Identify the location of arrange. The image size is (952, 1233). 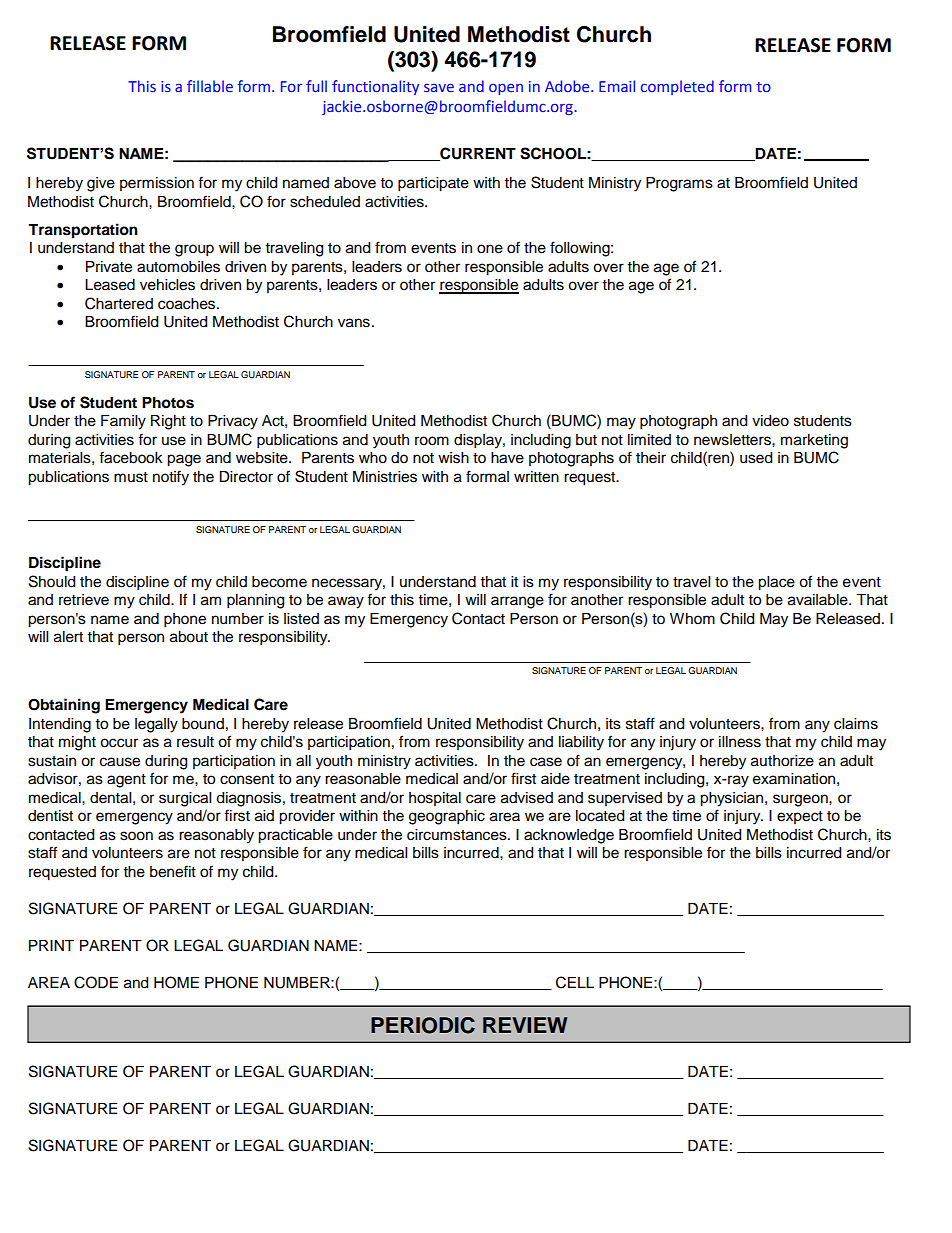
(517, 602).
